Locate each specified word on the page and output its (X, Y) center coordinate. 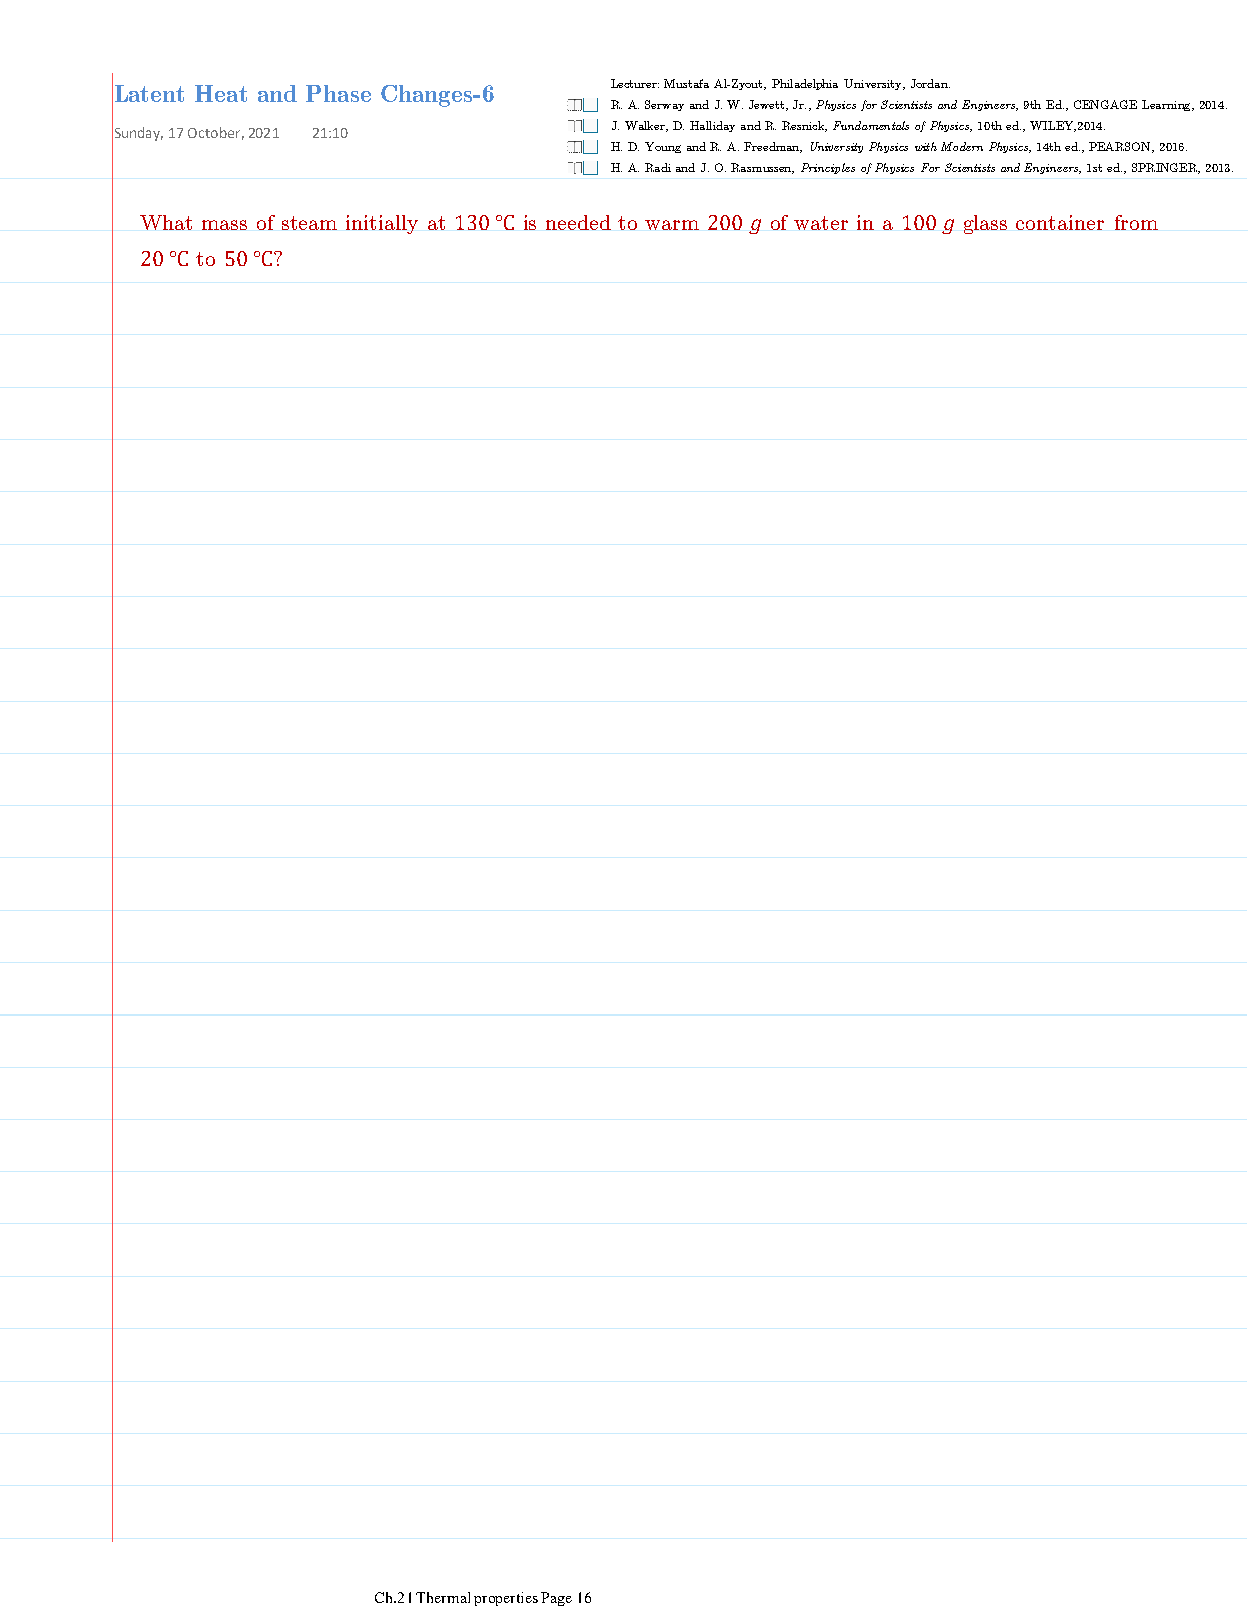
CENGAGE (1105, 104)
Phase (338, 93)
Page (556, 1599)
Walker (646, 126)
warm (672, 225)
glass (985, 224)
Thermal (443, 1597)
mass (224, 225)
